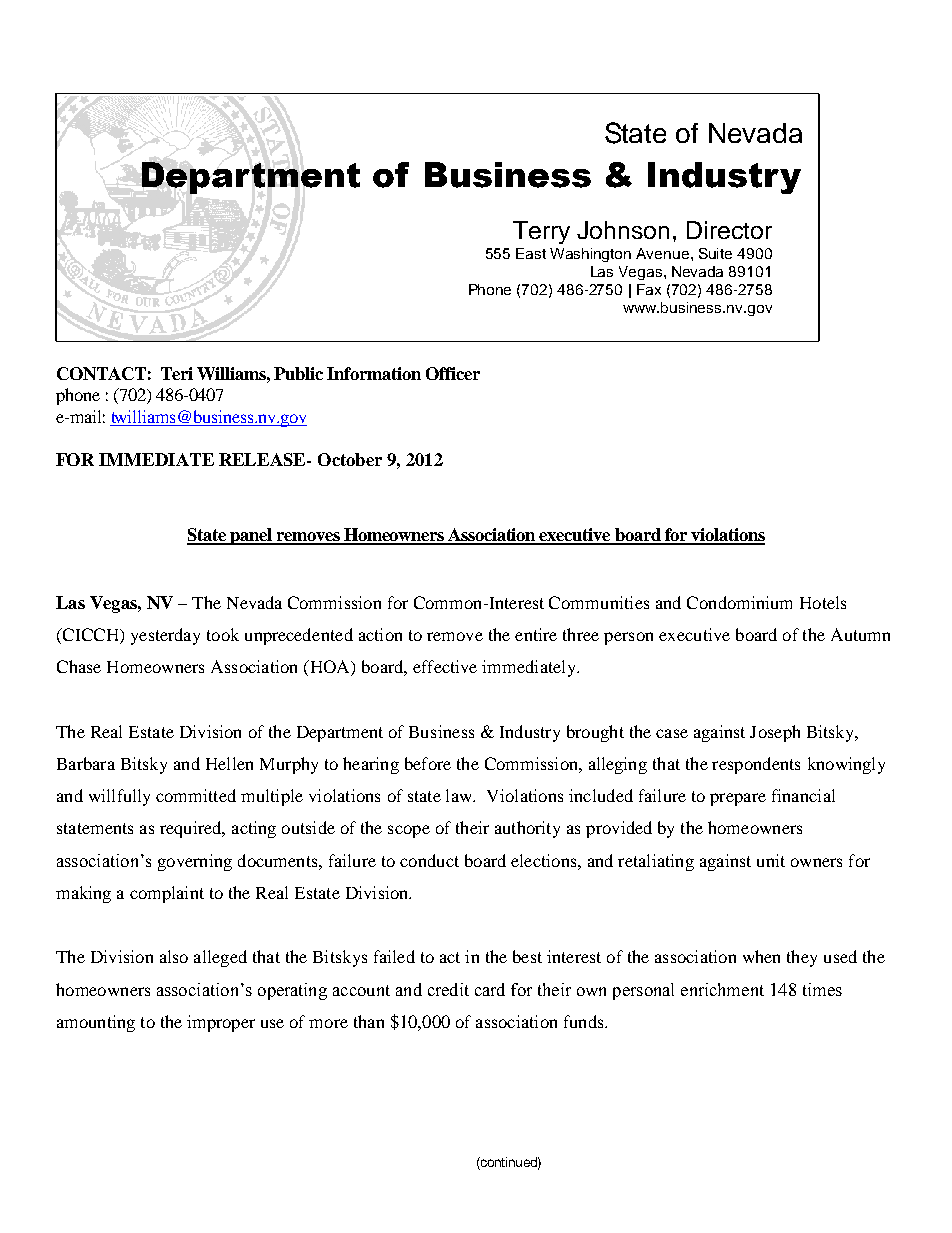  I want to click on before, so click(428, 763).
